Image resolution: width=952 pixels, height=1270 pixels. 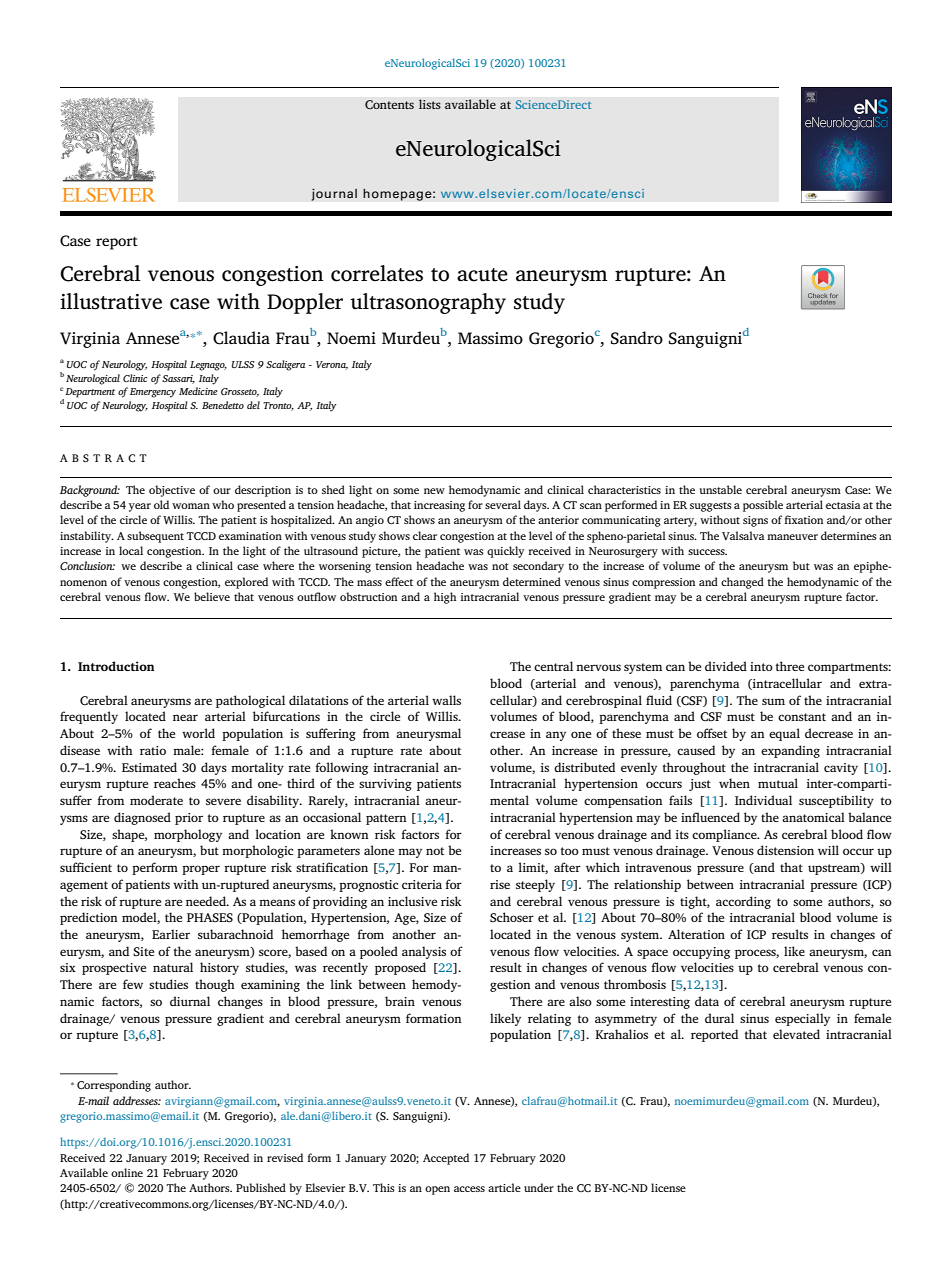 I want to click on reaches, so click(x=175, y=783).
